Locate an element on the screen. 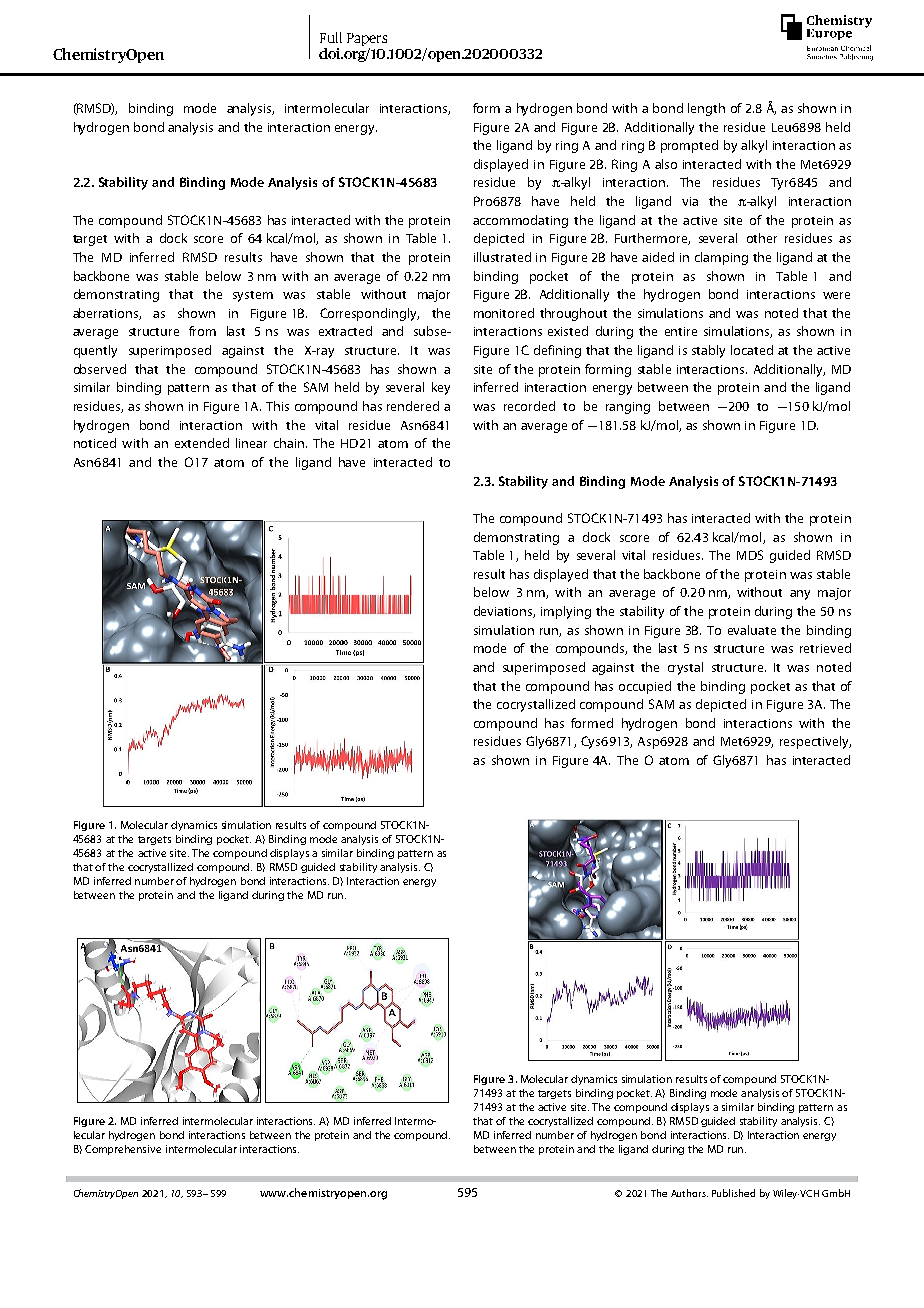  MDS is located at coordinates (750, 555).
